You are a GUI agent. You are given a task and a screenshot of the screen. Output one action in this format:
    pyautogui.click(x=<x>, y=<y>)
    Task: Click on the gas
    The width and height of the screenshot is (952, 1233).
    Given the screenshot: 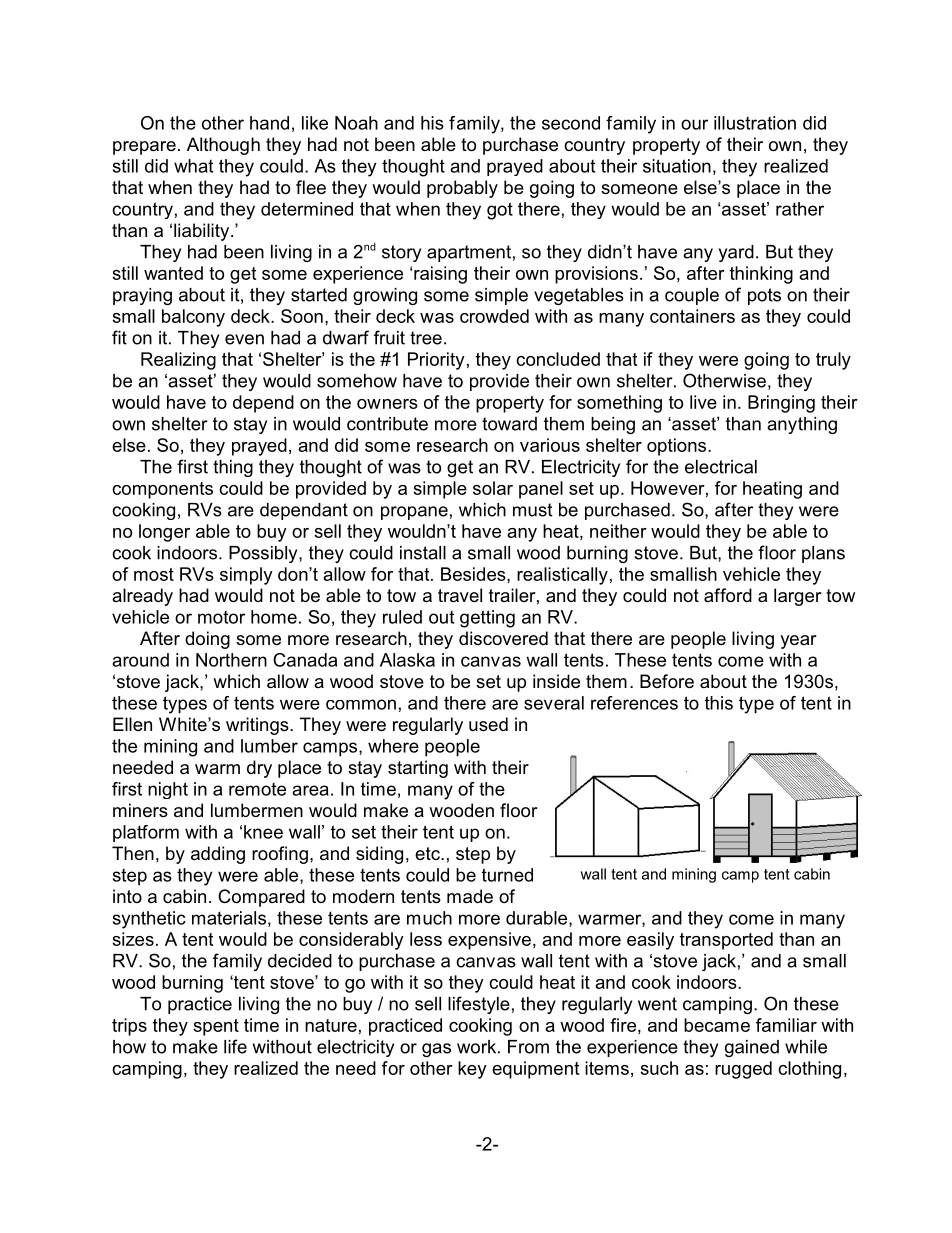 What is the action you would take?
    pyautogui.click(x=436, y=1050)
